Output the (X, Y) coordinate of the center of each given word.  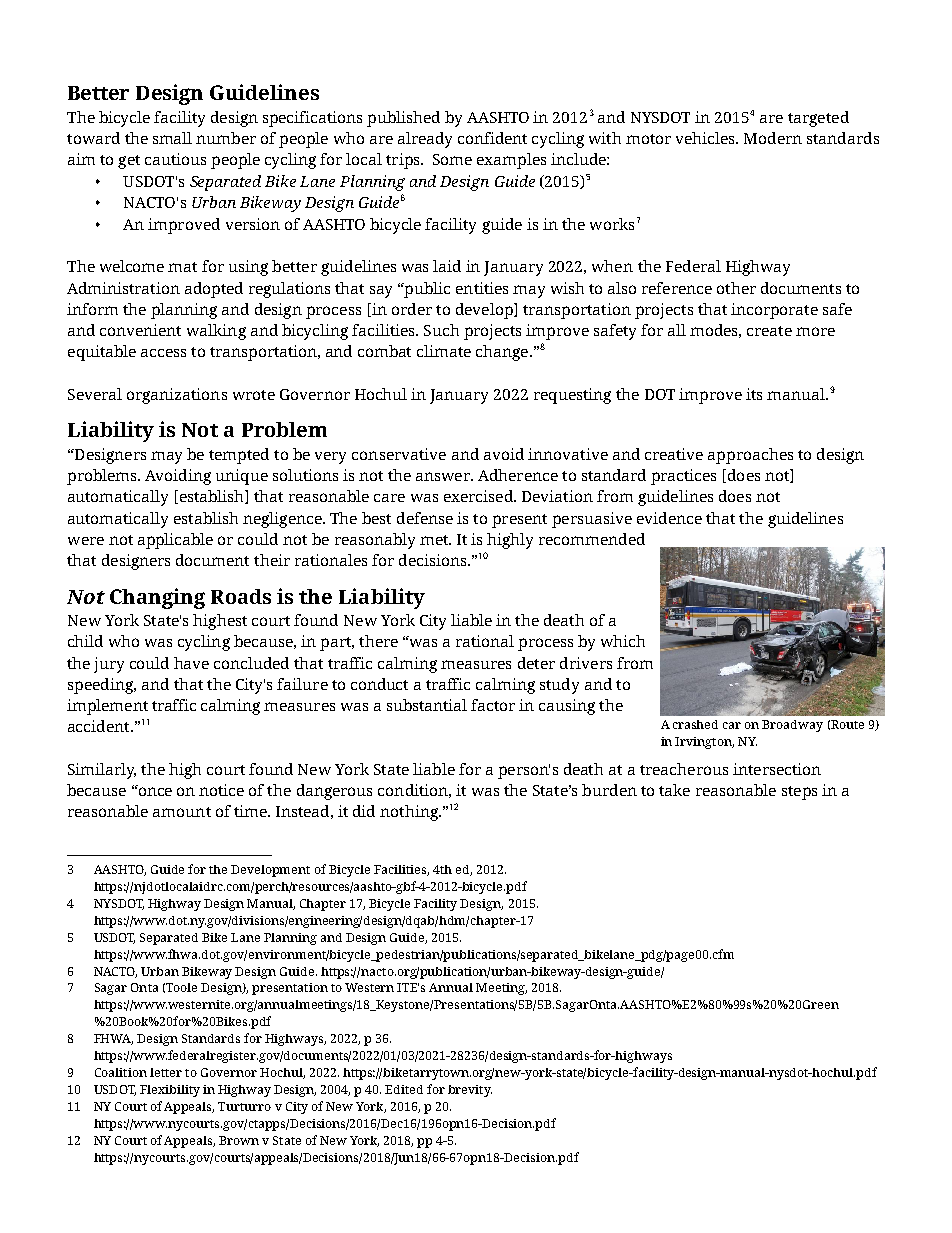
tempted (239, 456)
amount (182, 812)
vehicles (707, 138)
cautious (175, 159)
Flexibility (170, 1091)
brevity (470, 1091)
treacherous (684, 769)
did (364, 811)
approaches (750, 456)
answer (444, 476)
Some (452, 159)
